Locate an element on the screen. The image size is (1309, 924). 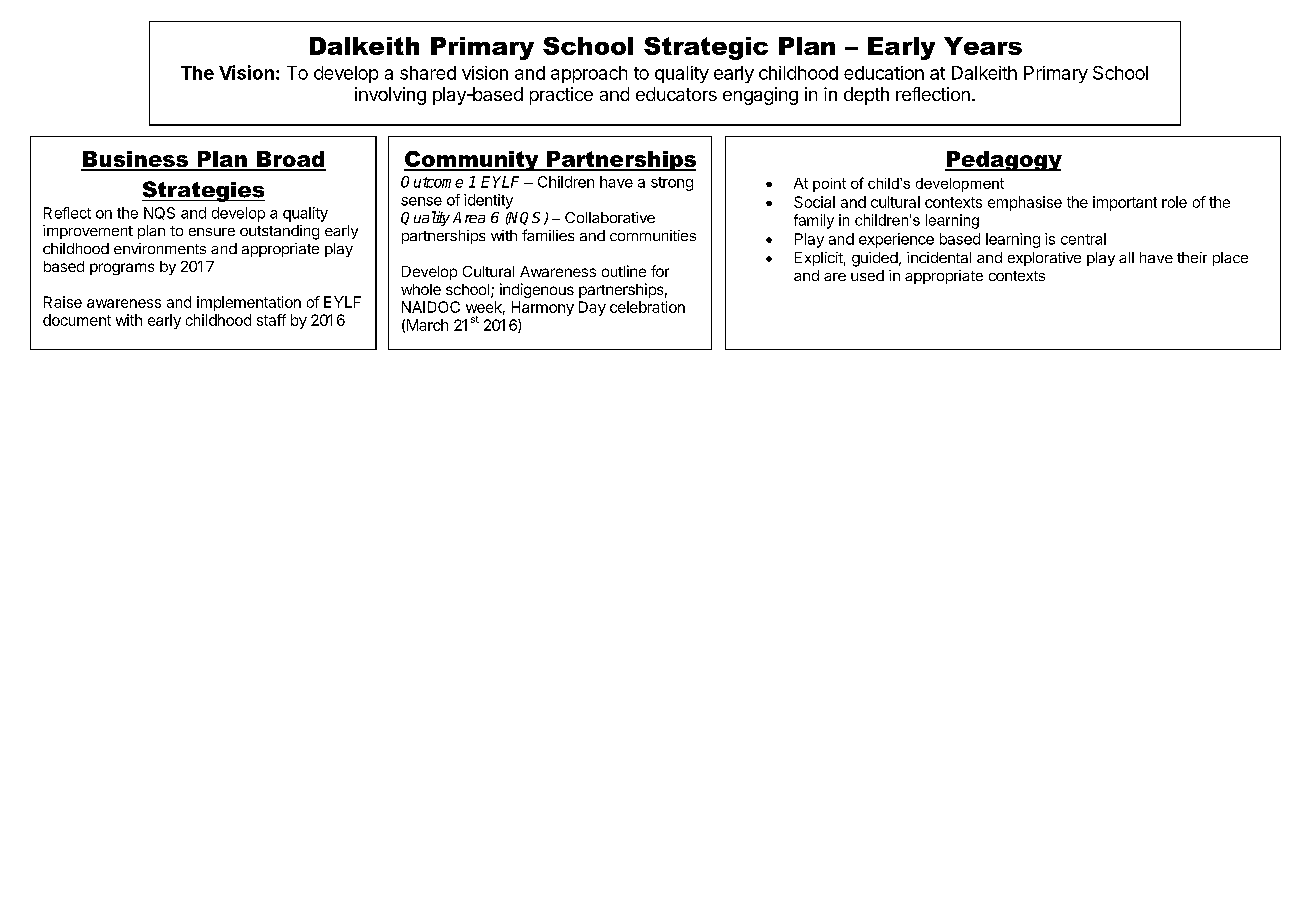
central is located at coordinates (1083, 239).
